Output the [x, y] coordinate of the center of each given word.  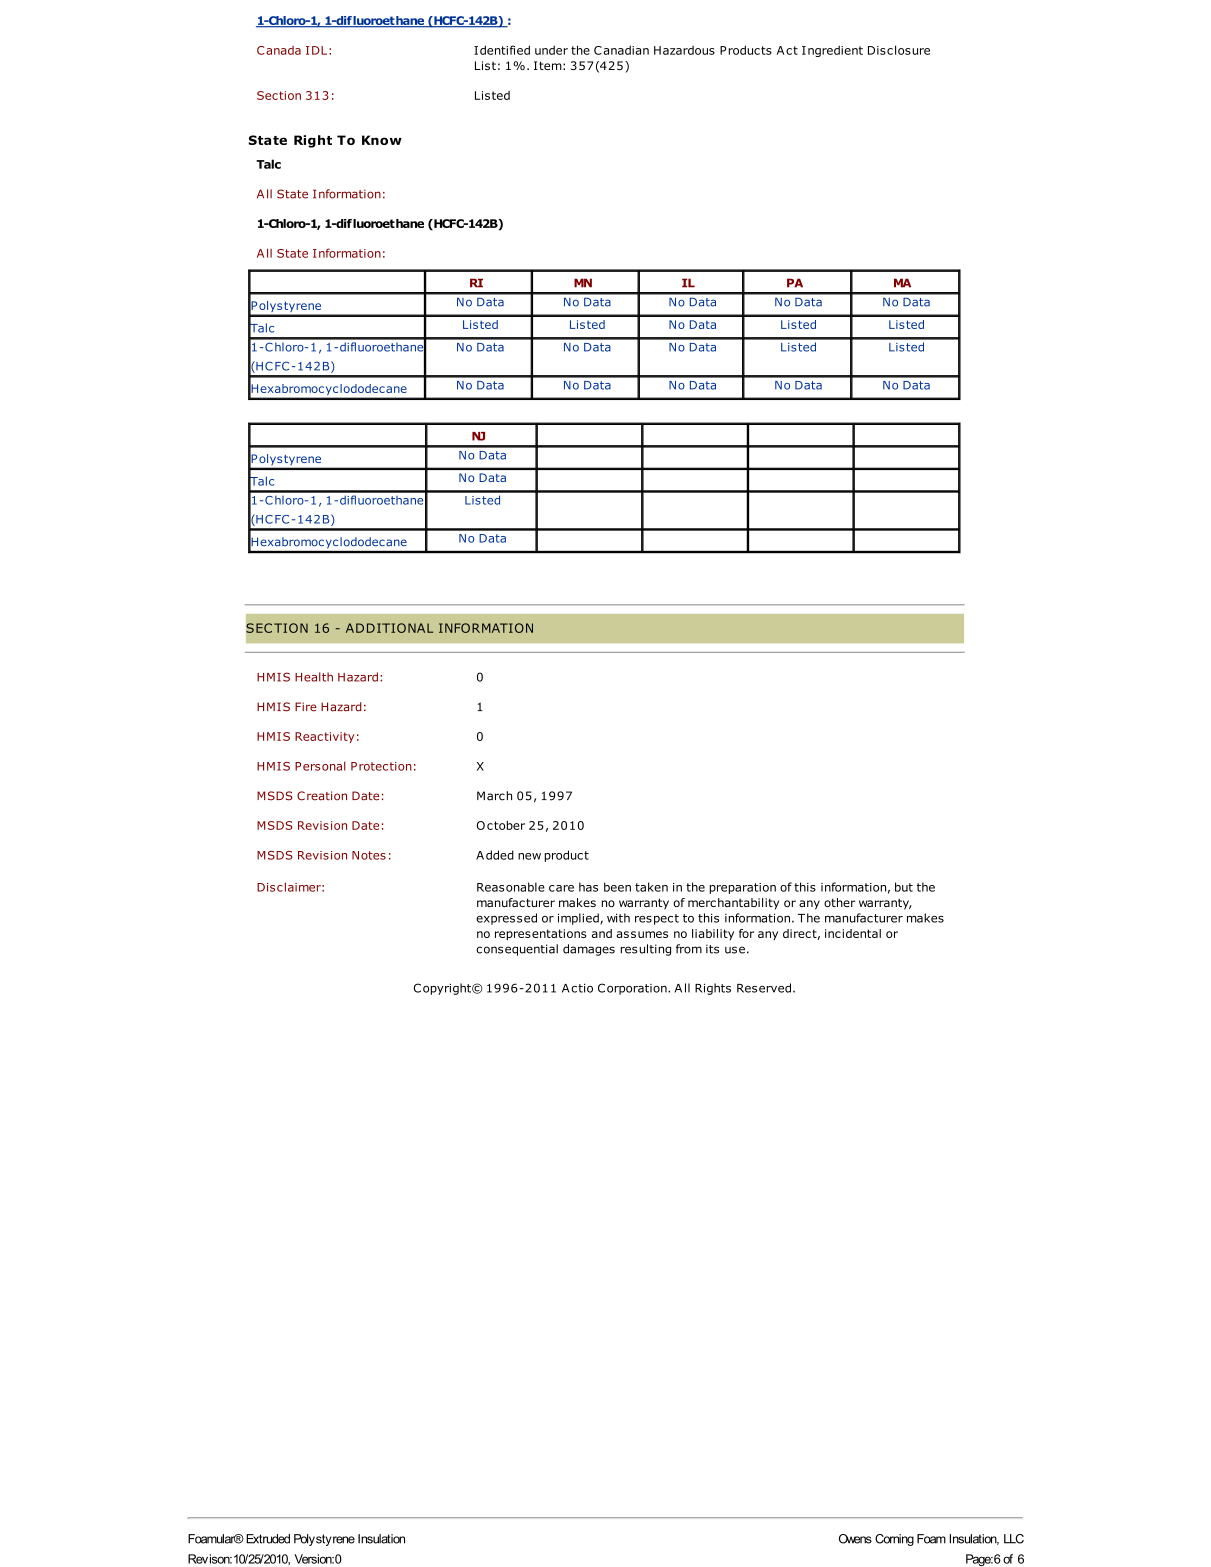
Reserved [764, 988]
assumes [642, 934]
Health [314, 677]
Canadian [621, 50]
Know [382, 140]
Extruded [268, 1539]
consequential [517, 950]
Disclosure [899, 50]
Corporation [633, 989]
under [551, 50]
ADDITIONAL [389, 628]
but [904, 887]
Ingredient [832, 51]
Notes [369, 855]
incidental [853, 933]
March [494, 796]
